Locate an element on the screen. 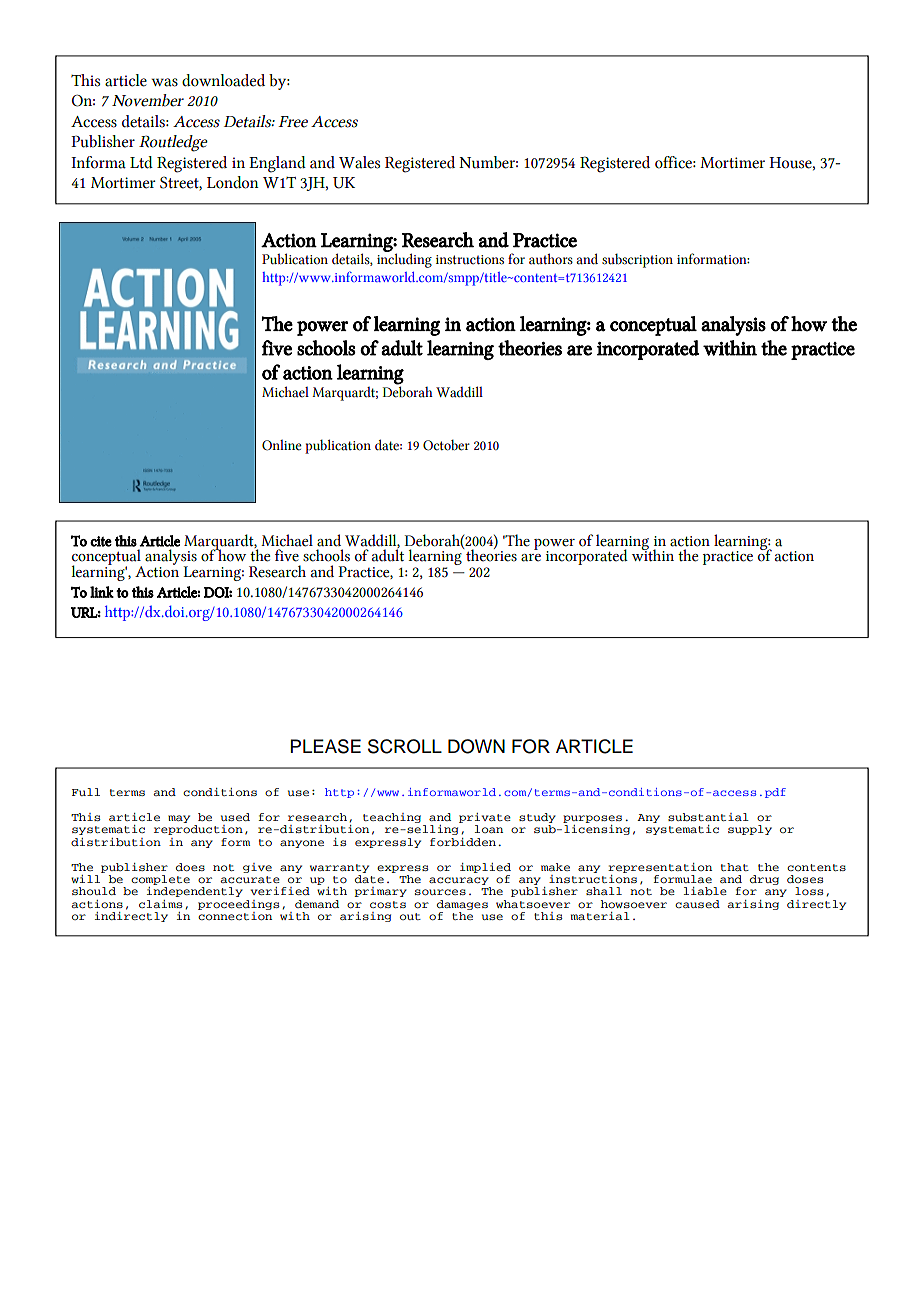 This screenshot has height=1308, width=924. subscription is located at coordinates (637, 260).
